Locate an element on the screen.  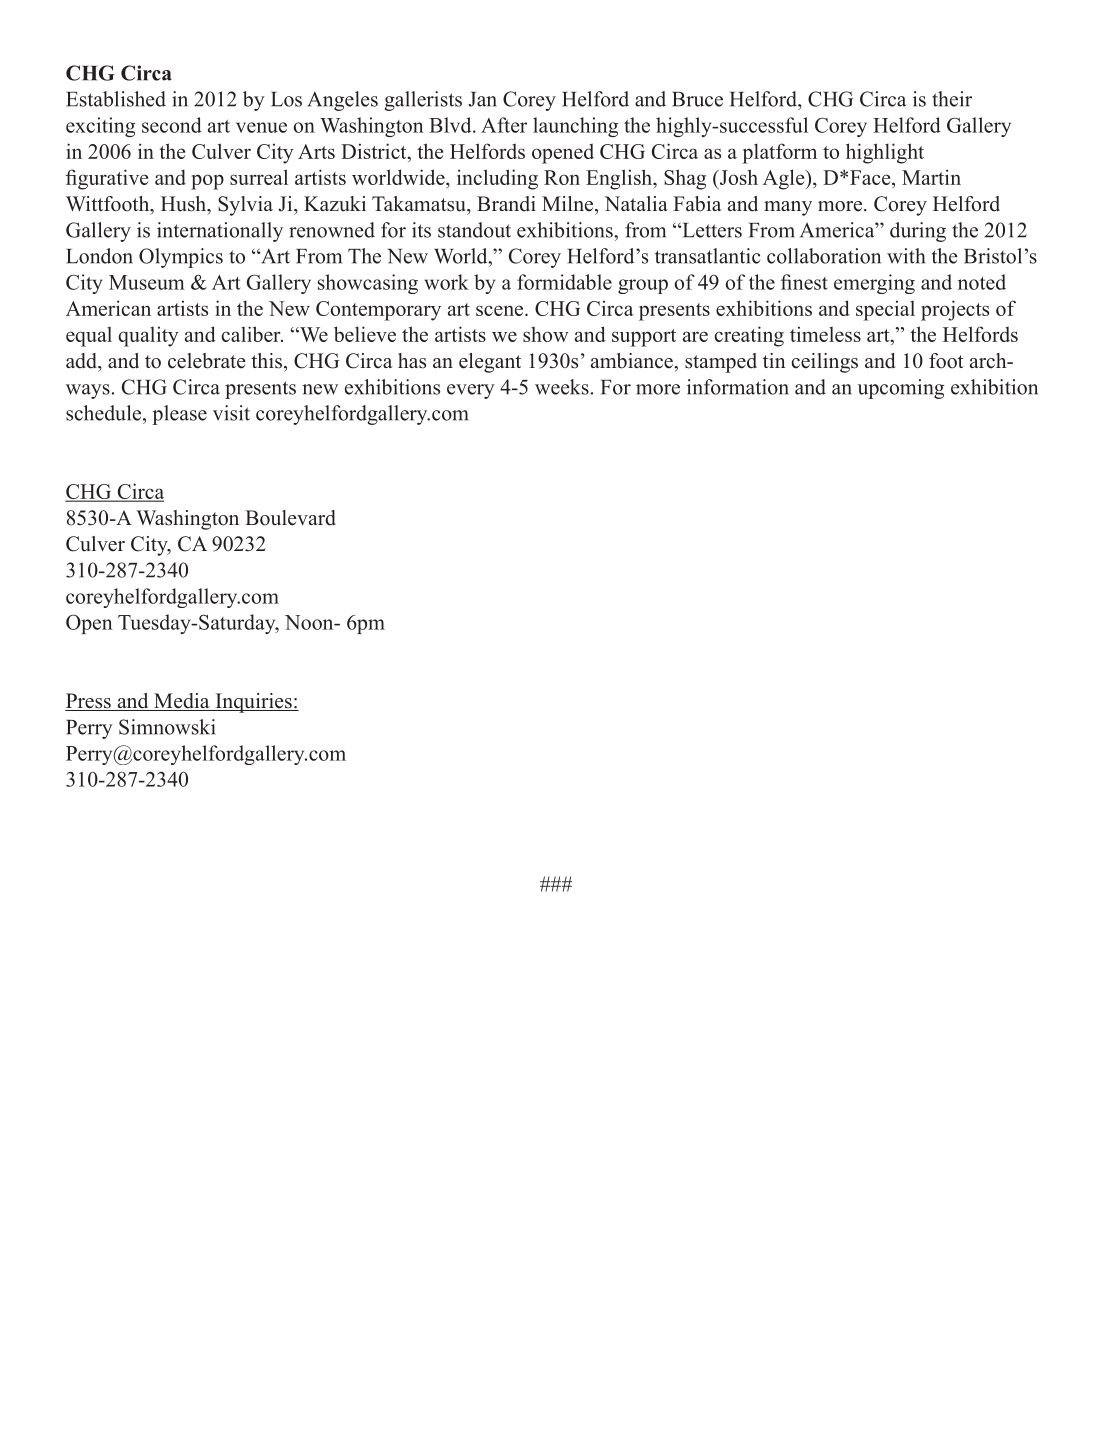
their is located at coordinates (952, 99).
